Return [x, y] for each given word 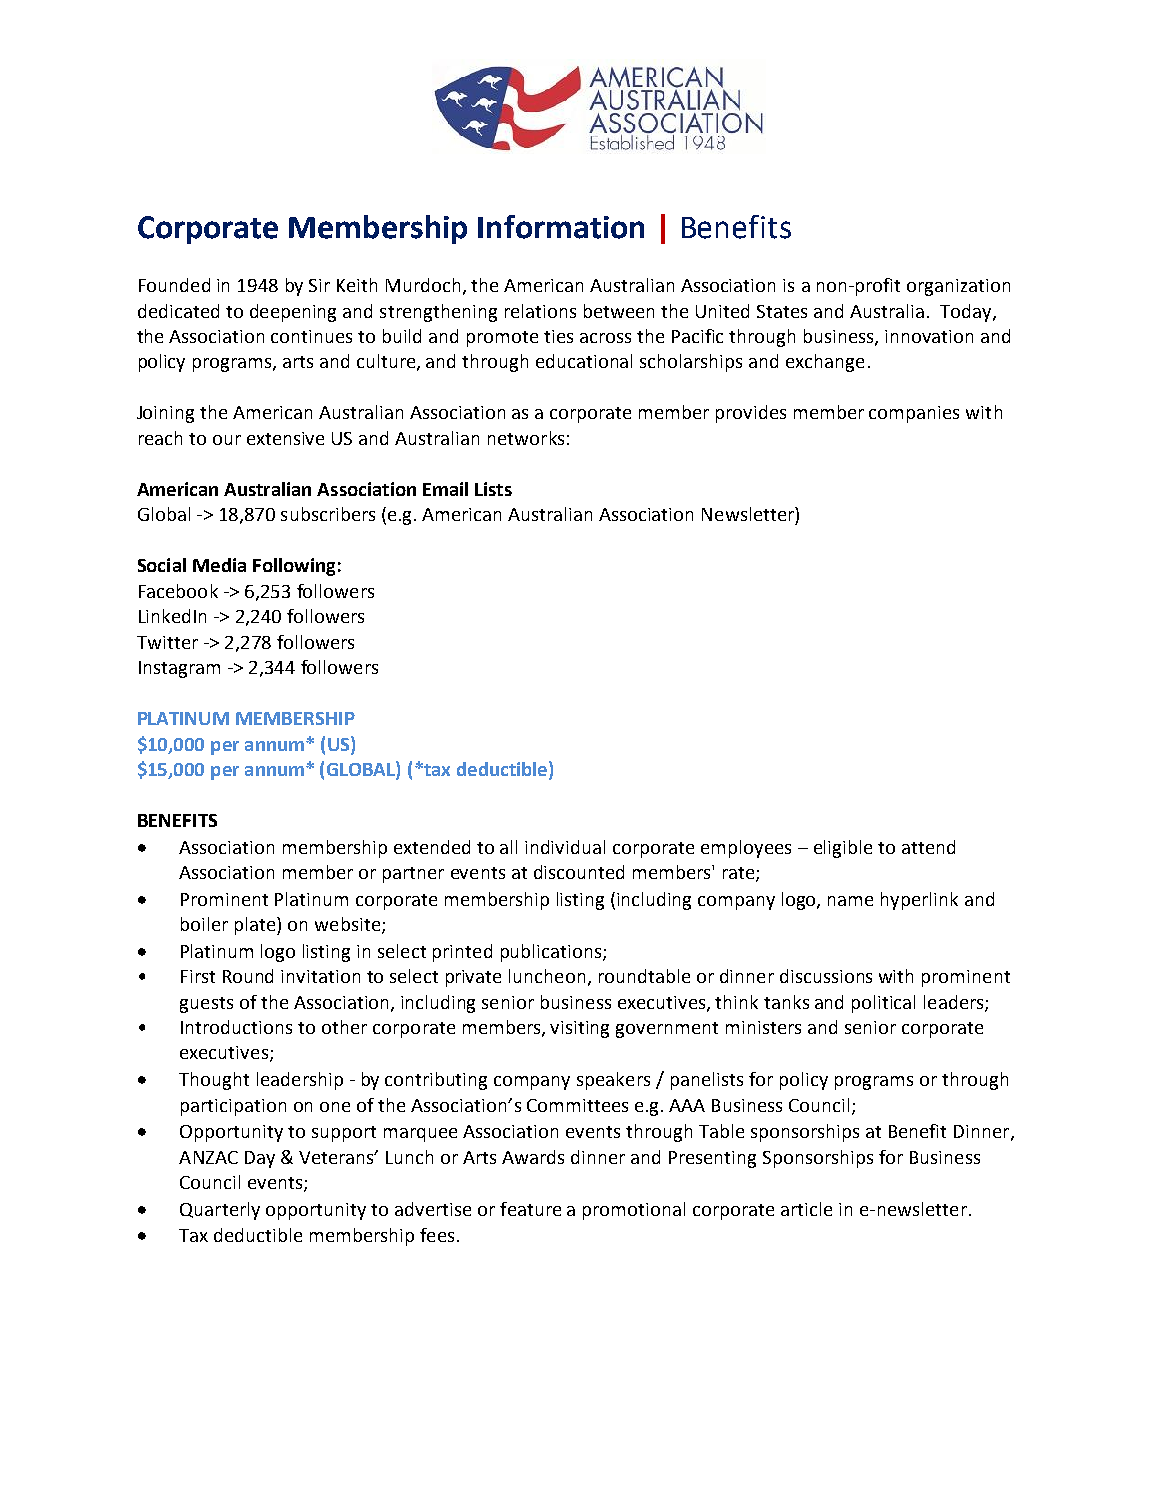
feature [530, 1209]
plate [256, 926]
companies [914, 414]
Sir [319, 285]
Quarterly [220, 1211]
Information [561, 227]
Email [445, 489]
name [850, 901]
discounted [579, 872]
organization [958, 287]
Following [294, 567]
